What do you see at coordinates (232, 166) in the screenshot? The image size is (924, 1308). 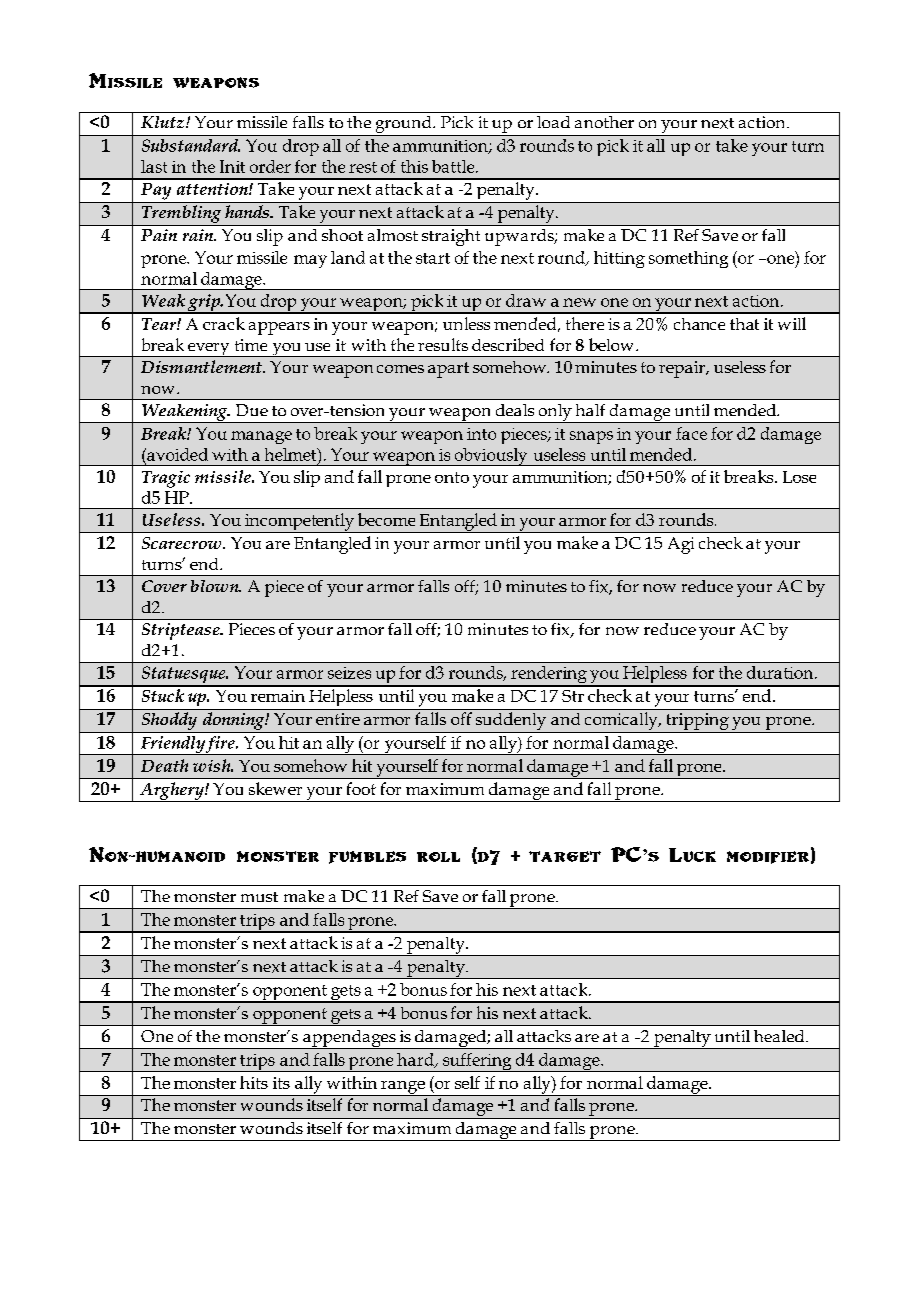 I see `Init` at bounding box center [232, 166].
